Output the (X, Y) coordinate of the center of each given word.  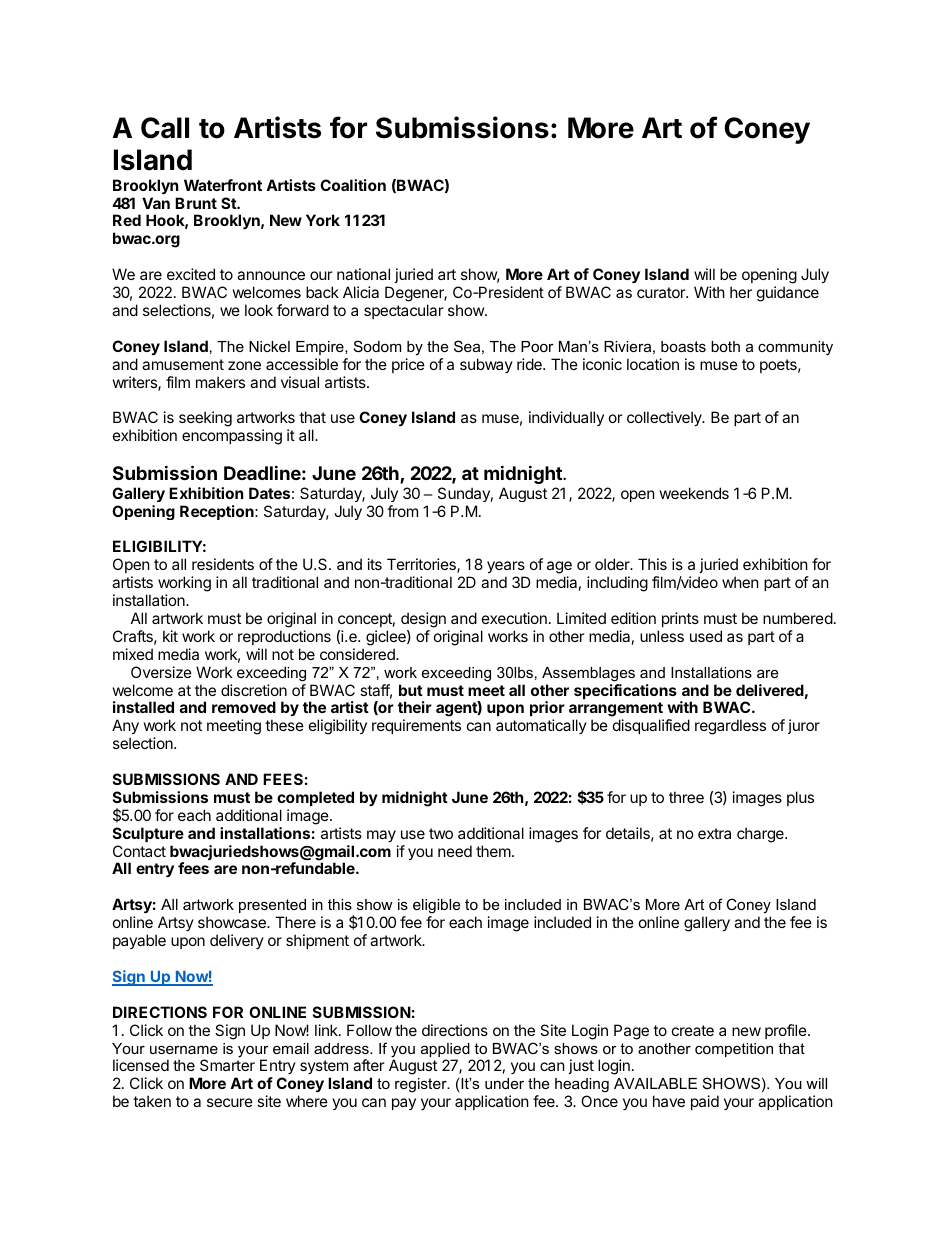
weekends (694, 493)
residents (223, 564)
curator (662, 292)
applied (446, 1051)
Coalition (353, 185)
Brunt (196, 203)
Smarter (227, 1065)
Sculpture (148, 834)
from (402, 511)
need (455, 851)
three (686, 797)
